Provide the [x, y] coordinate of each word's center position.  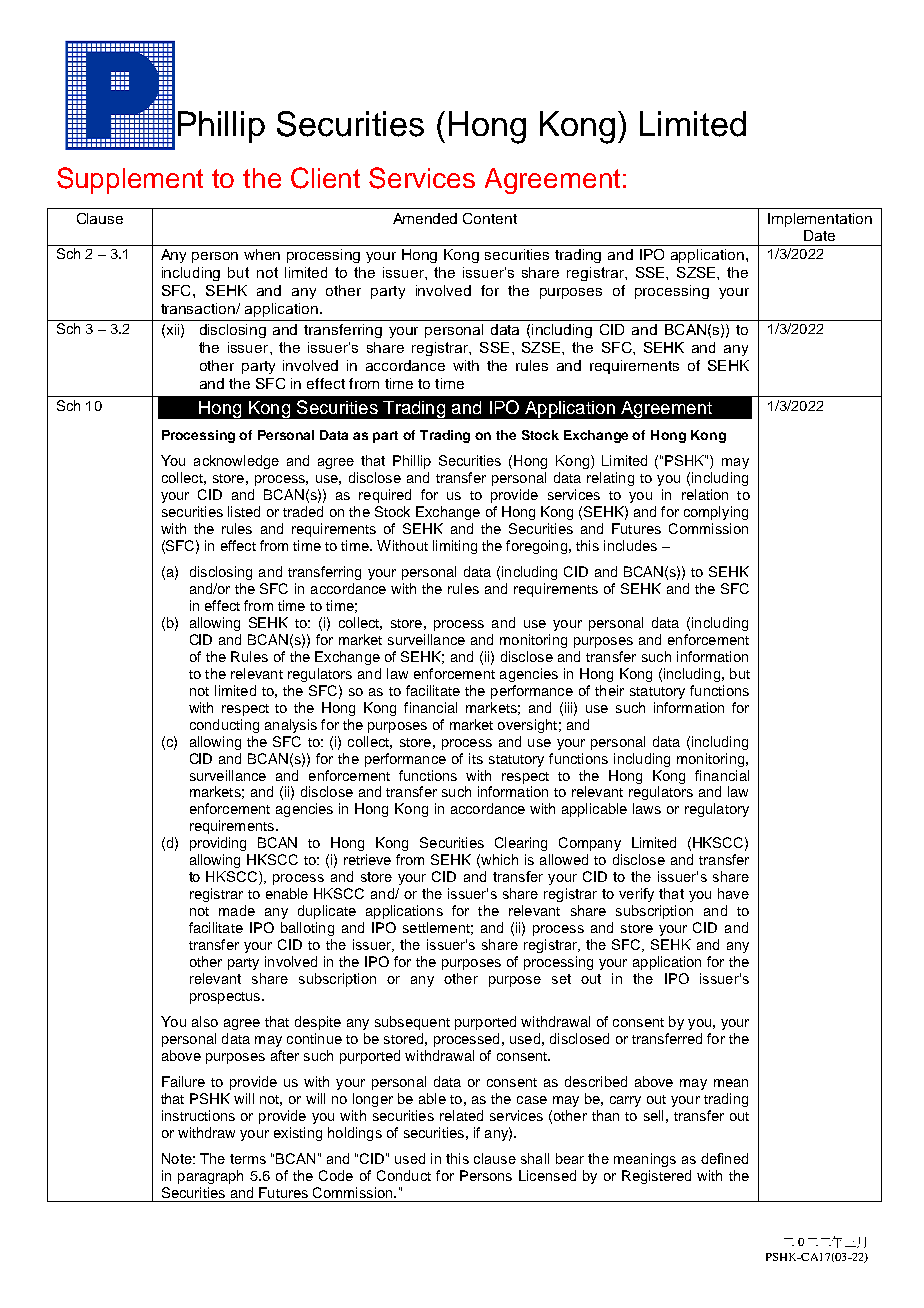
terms [248, 1159]
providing [218, 844]
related [461, 1115]
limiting [455, 547]
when [262, 254]
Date [819, 235]
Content [490, 218]
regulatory [717, 810]
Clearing [521, 844]
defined [724, 1158]
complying [716, 513]
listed [244, 511]
